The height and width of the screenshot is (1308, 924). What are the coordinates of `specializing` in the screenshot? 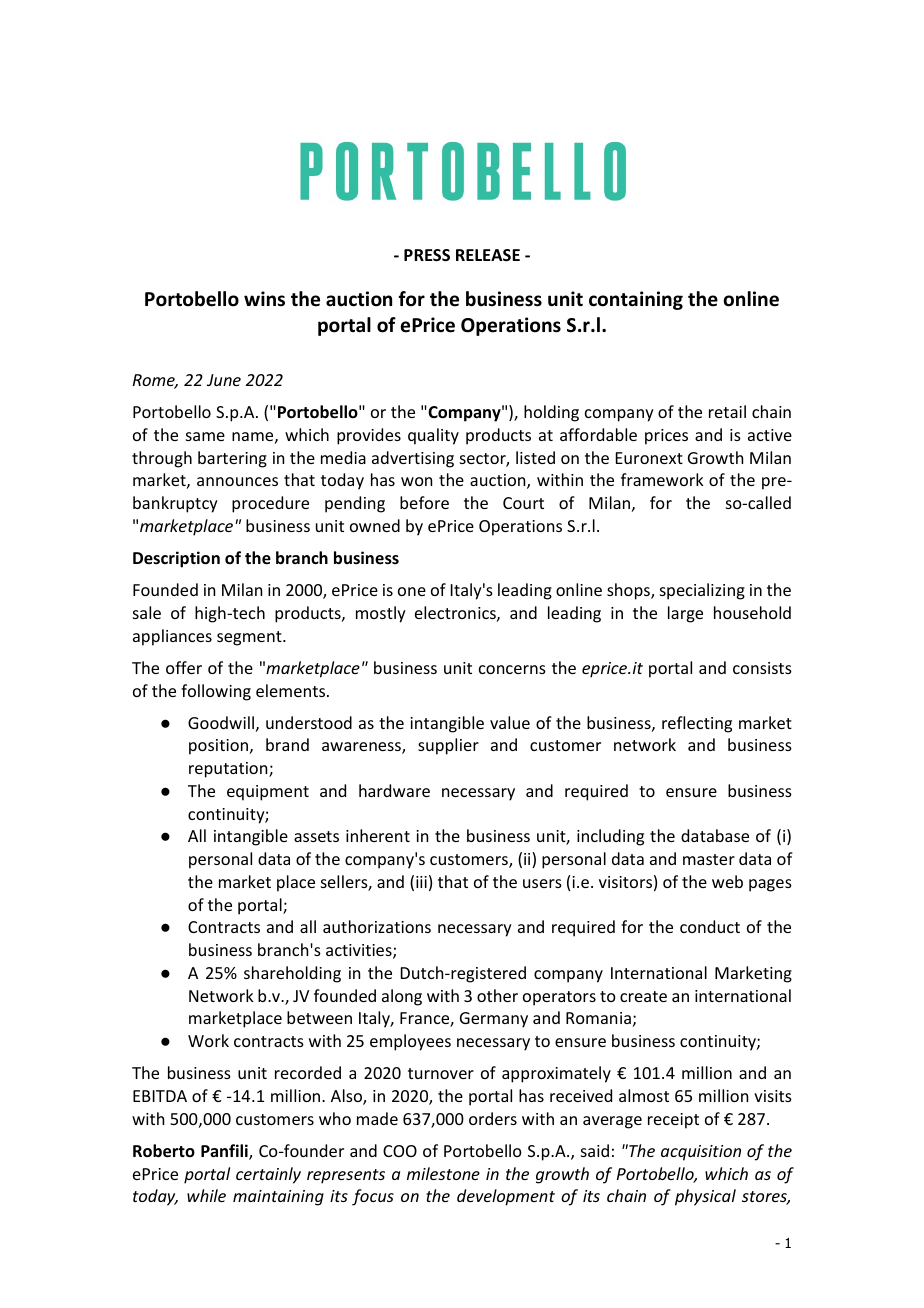 It's located at (702, 591).
